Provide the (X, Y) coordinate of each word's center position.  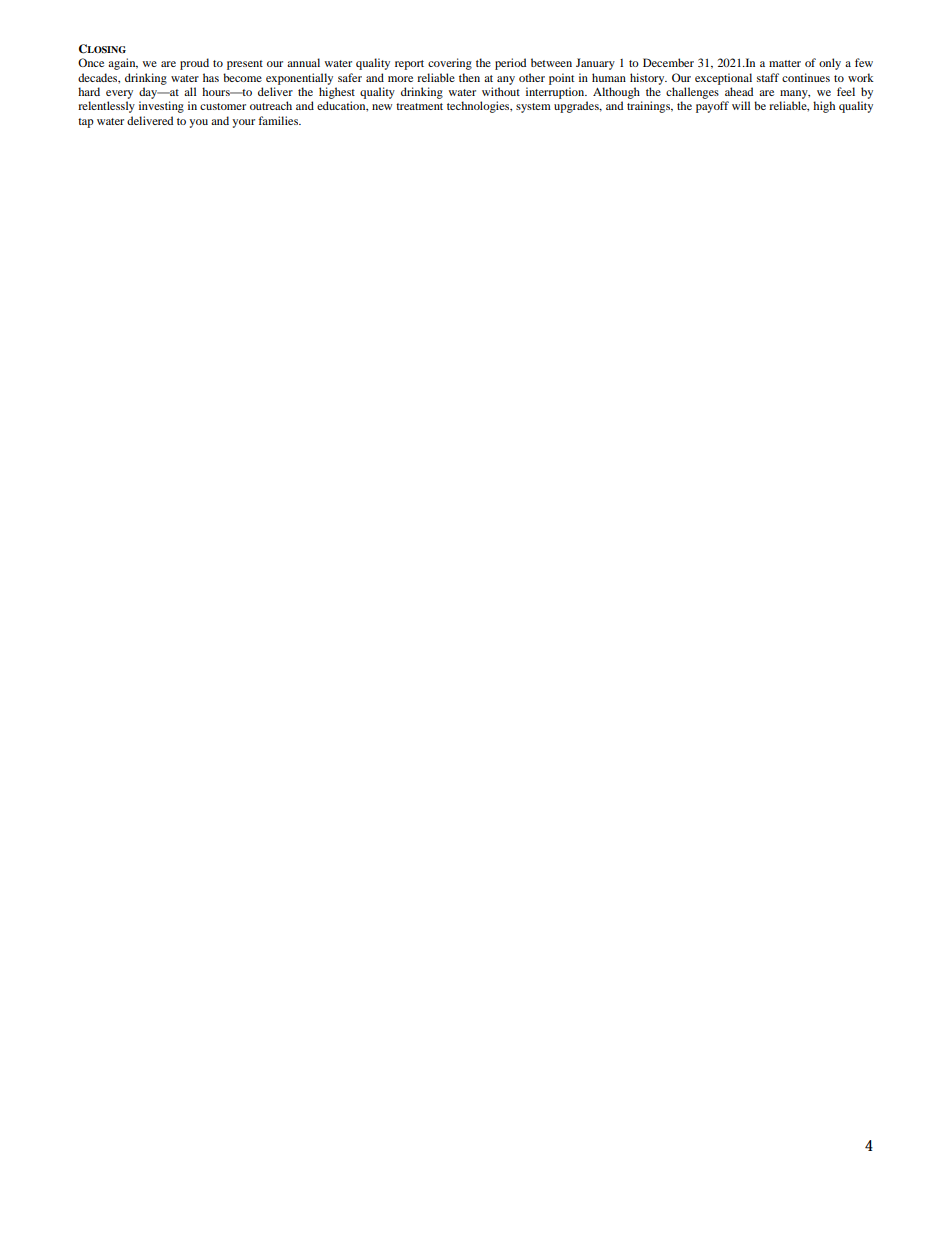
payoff (712, 107)
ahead (739, 91)
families (279, 120)
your (243, 123)
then (469, 77)
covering (450, 64)
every (119, 94)
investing (161, 107)
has (211, 77)
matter (785, 63)
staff (768, 77)
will (741, 105)
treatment (419, 106)
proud (194, 64)
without (501, 91)
